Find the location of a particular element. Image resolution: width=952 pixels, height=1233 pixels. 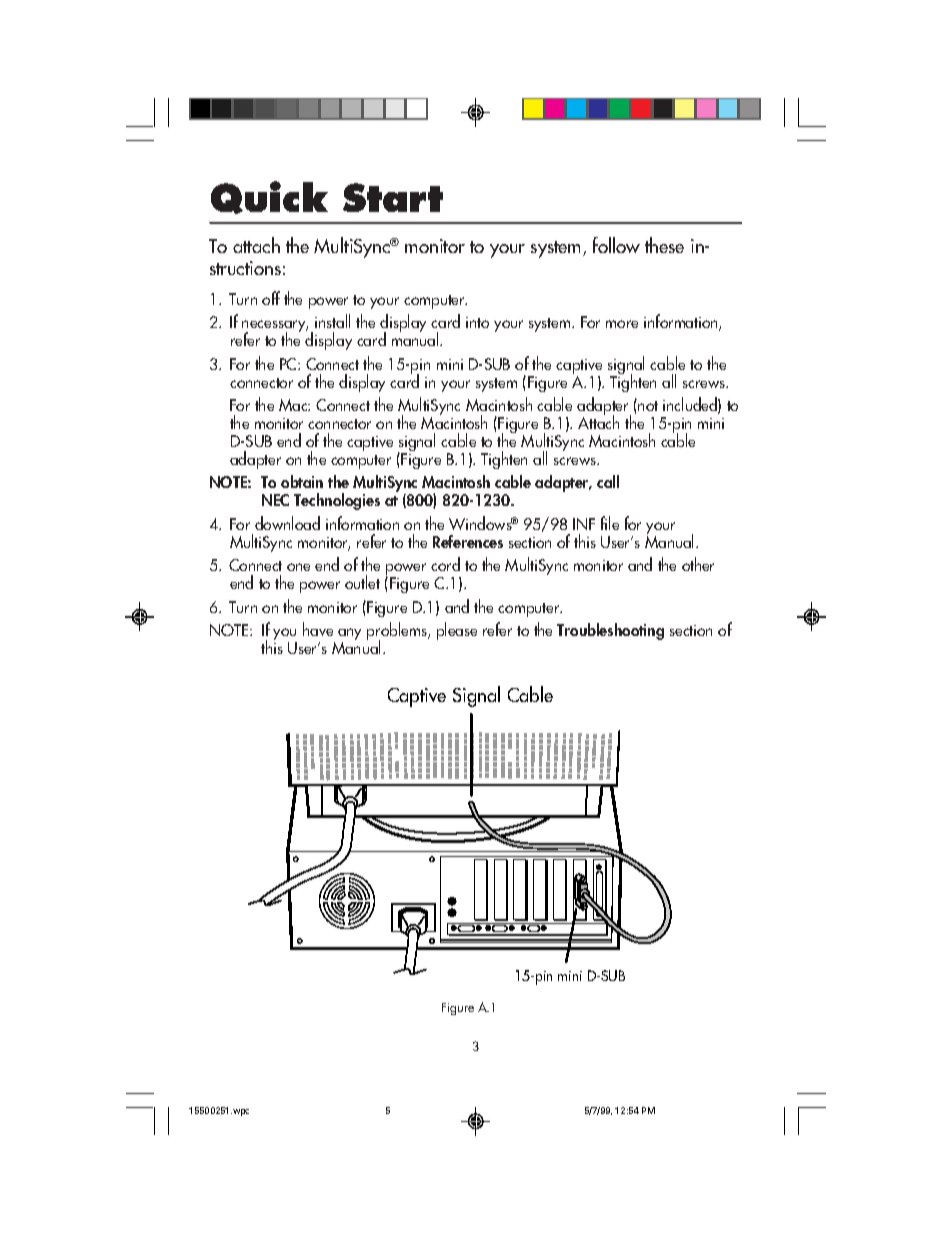

Technologies is located at coordinates (337, 501).
